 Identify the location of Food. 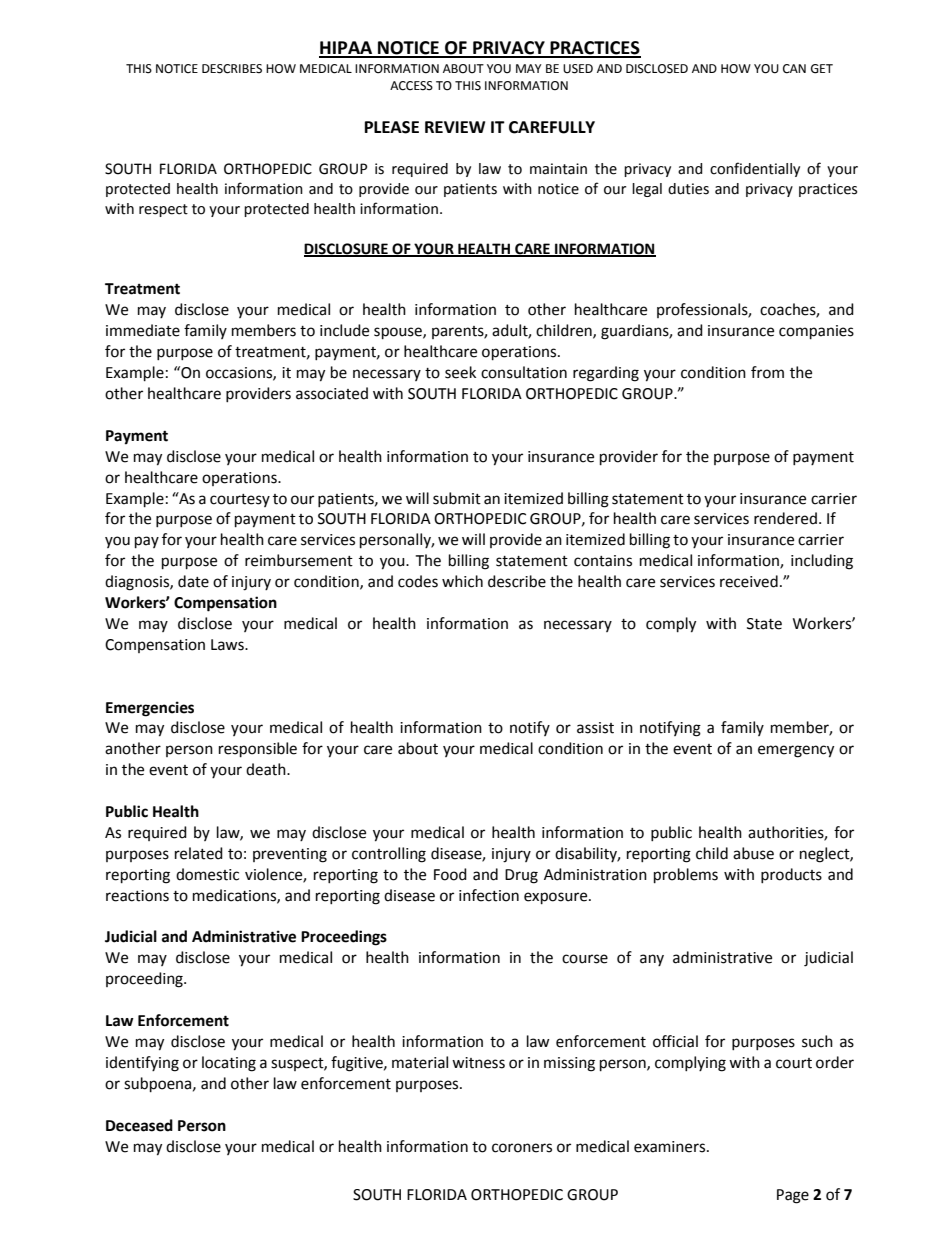
(450, 874).
